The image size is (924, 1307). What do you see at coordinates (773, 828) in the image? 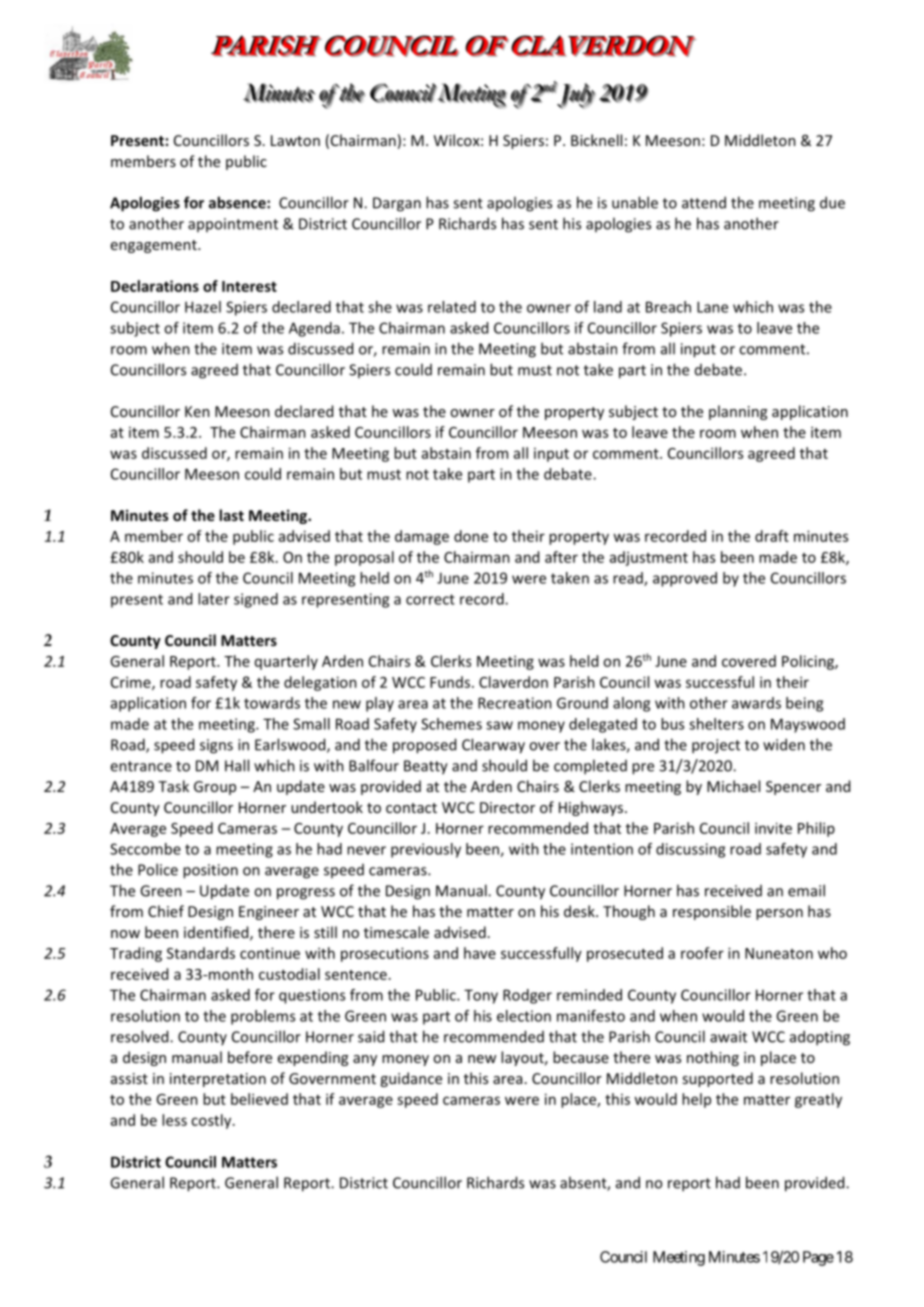
I see `invite` at bounding box center [773, 828].
